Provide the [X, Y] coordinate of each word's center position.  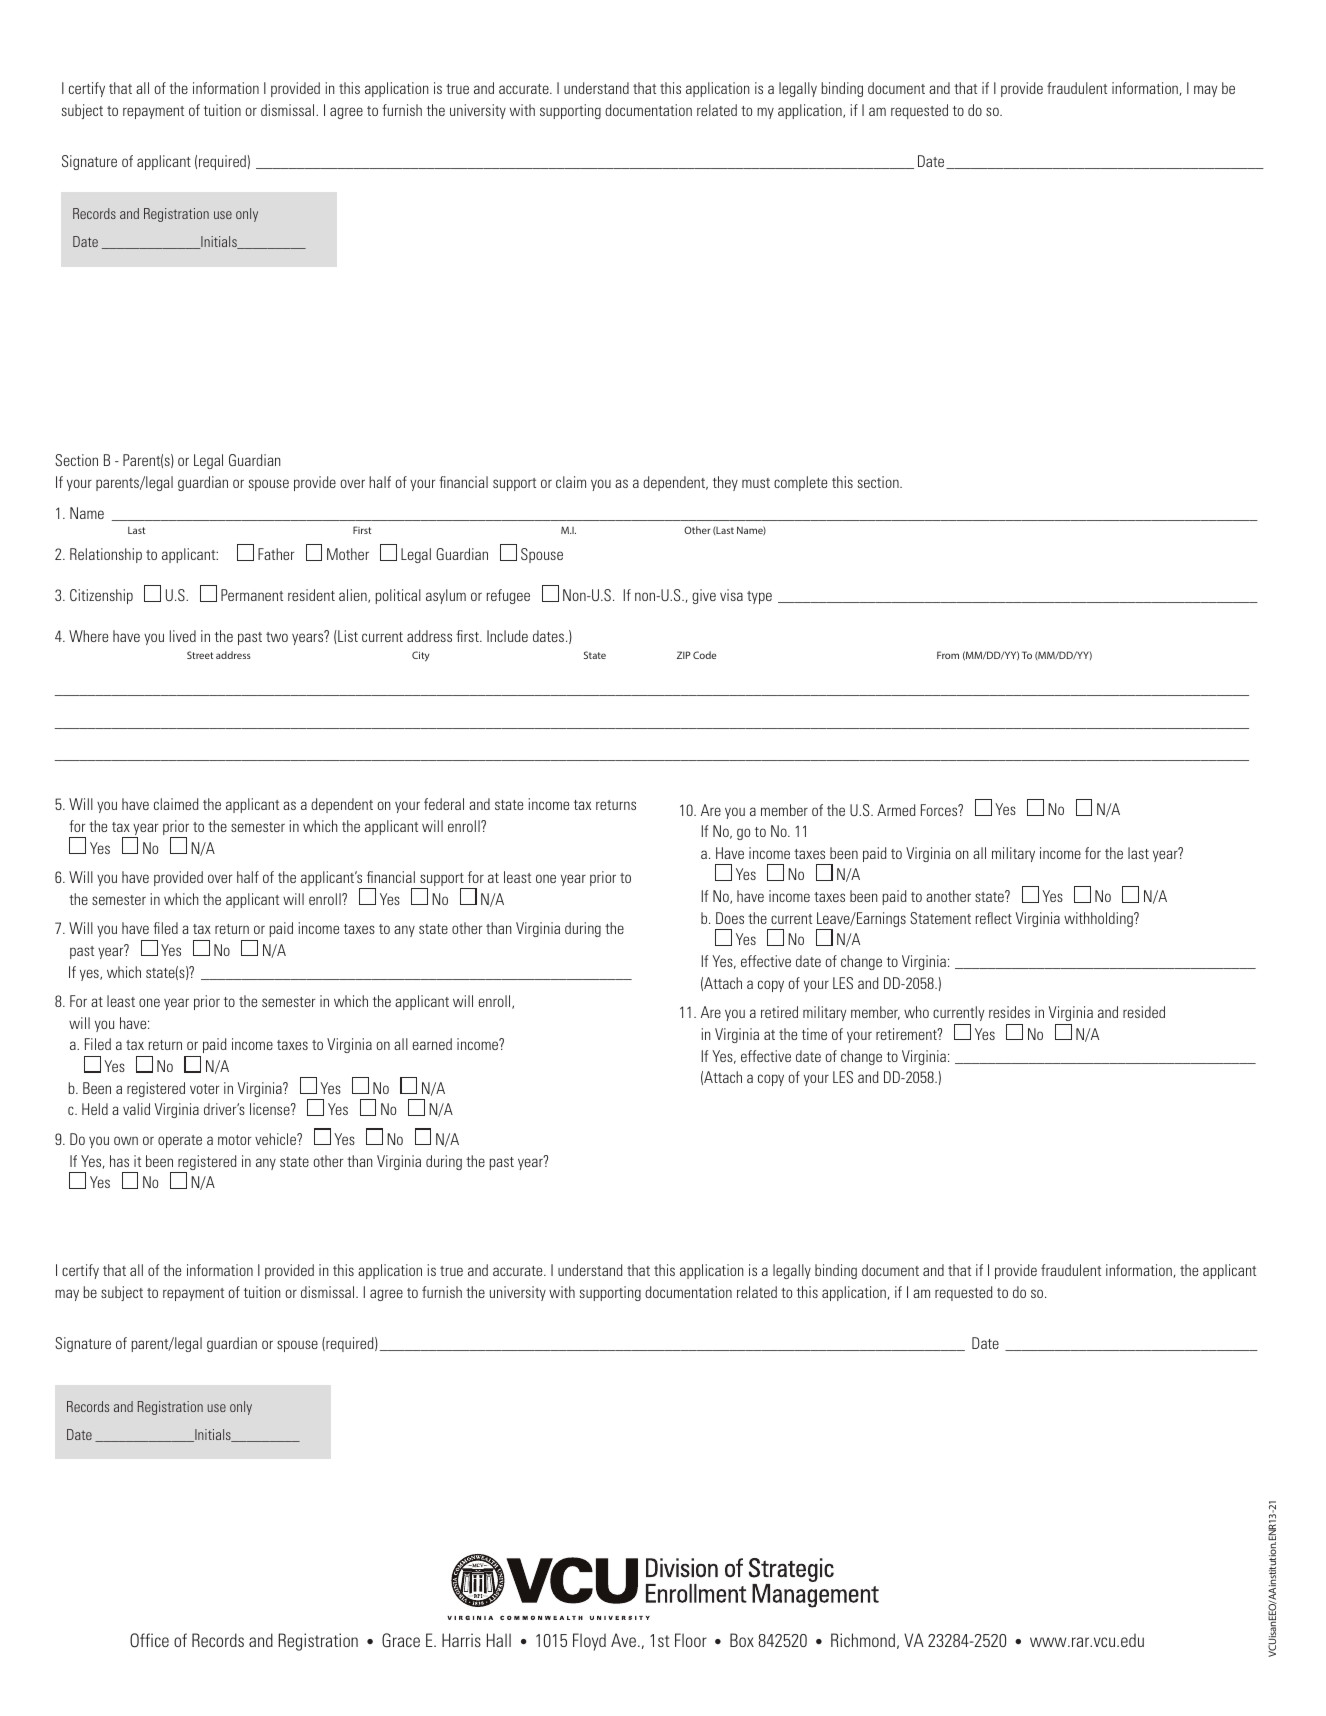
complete [800, 483]
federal [444, 804]
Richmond [863, 1640]
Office [149, 1640]
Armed [896, 810]
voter [204, 1089]
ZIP [684, 655]
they [725, 483]
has [119, 1161]
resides [1009, 1012]
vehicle [276, 1139]
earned [432, 1044]
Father [276, 554]
